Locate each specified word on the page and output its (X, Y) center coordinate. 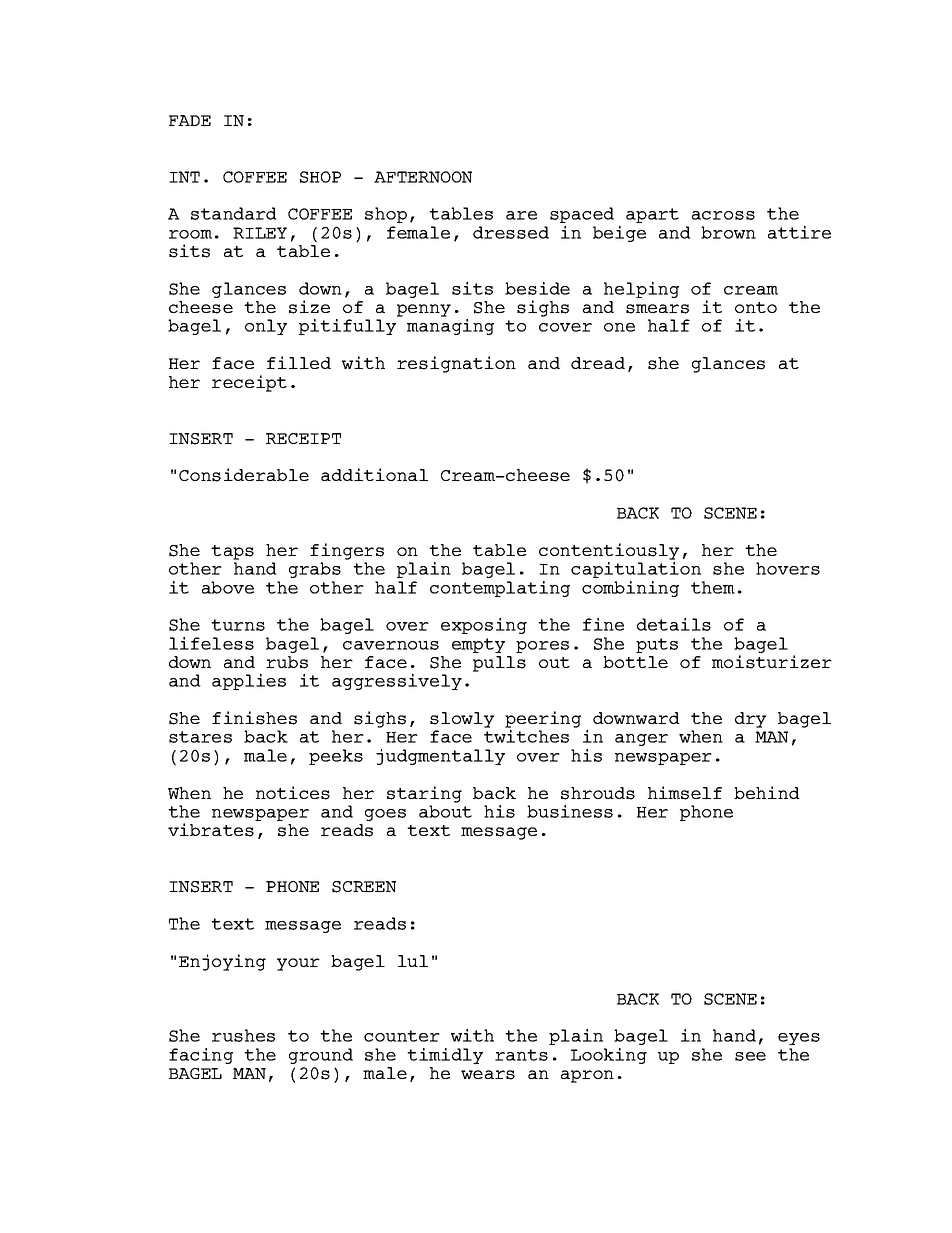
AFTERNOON (423, 177)
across (723, 215)
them (713, 587)
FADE (190, 120)
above (228, 587)
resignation (456, 364)
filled (299, 362)
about (445, 811)
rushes (243, 1035)
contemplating (500, 589)
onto (756, 307)
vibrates (211, 830)
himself (685, 793)
